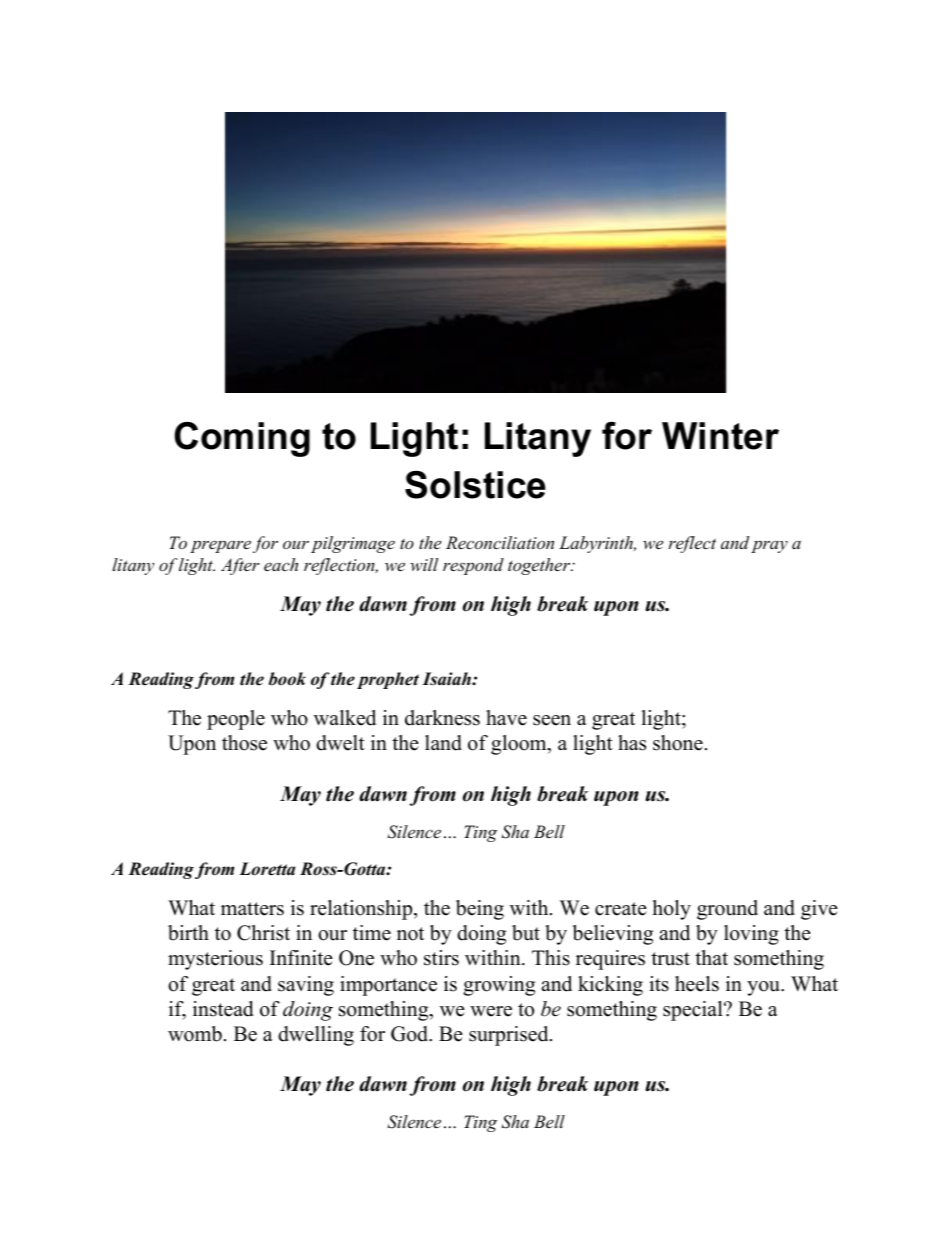 The image size is (952, 1233). Describe the element at coordinates (475, 485) in the screenshot. I see `Solstice` at that location.
